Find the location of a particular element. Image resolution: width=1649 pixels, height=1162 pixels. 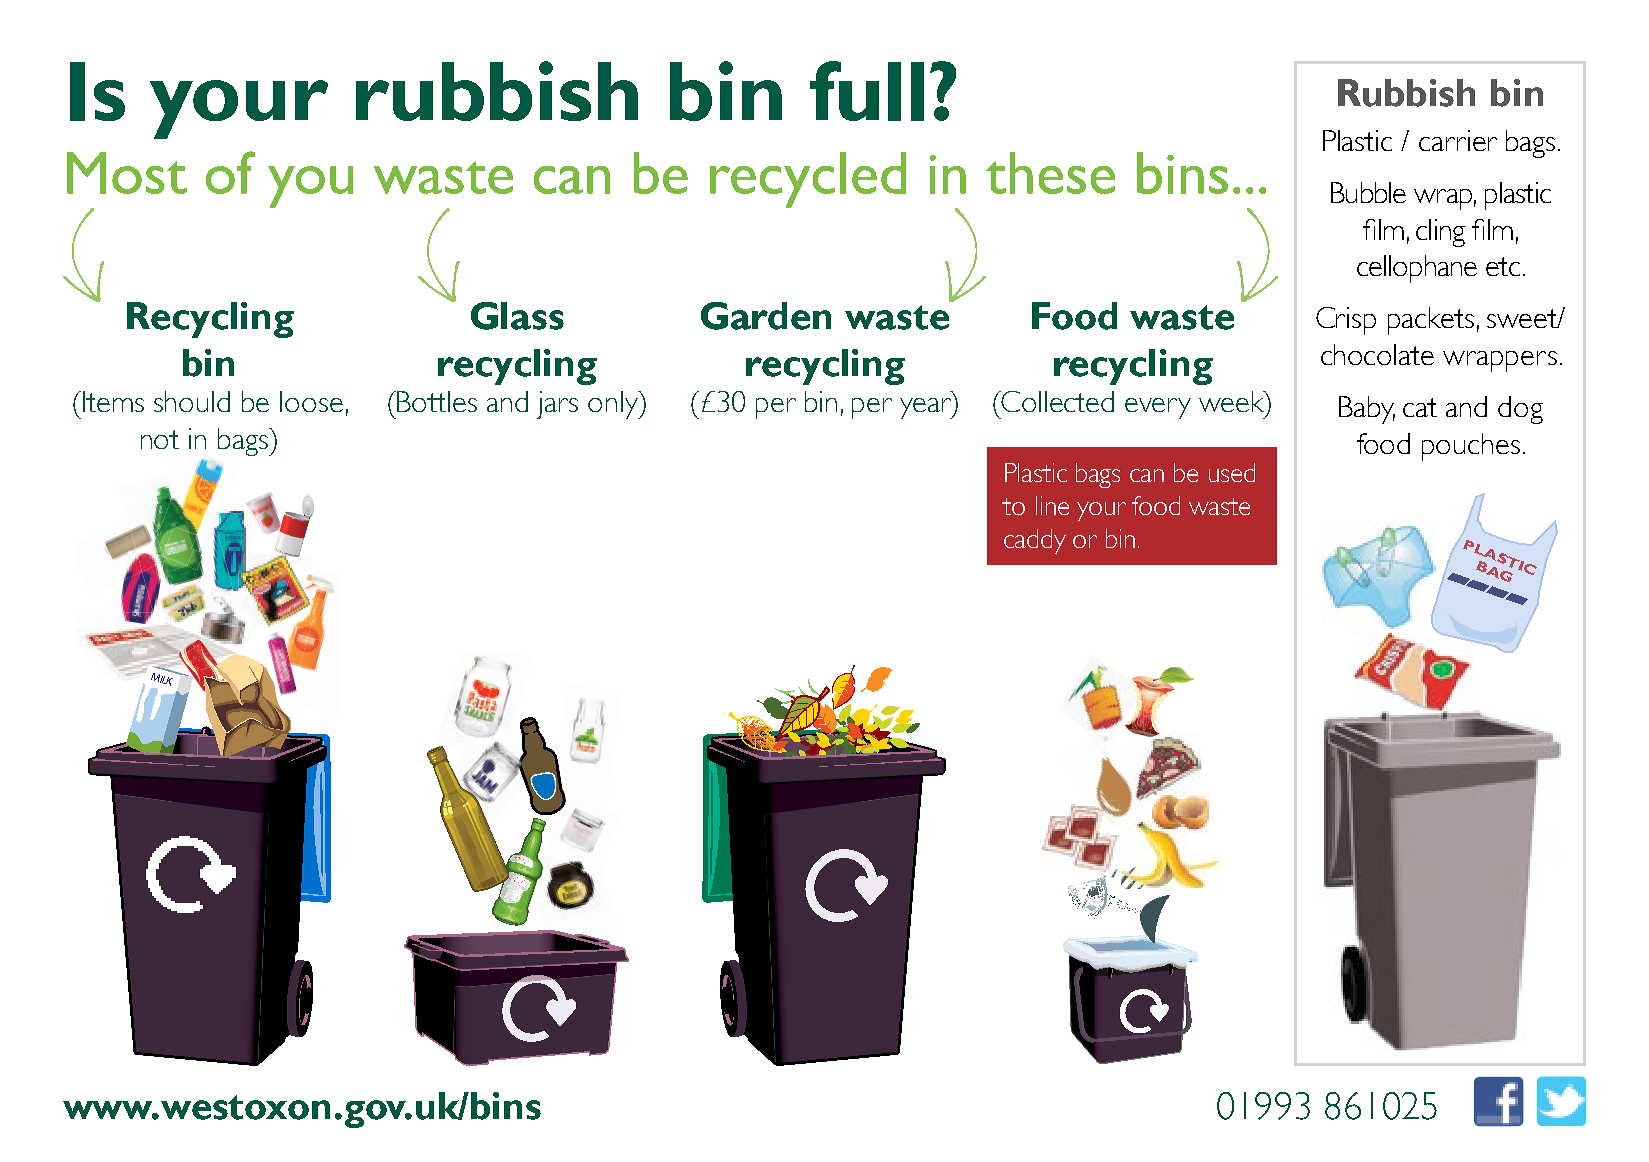

not is located at coordinates (160, 439).
